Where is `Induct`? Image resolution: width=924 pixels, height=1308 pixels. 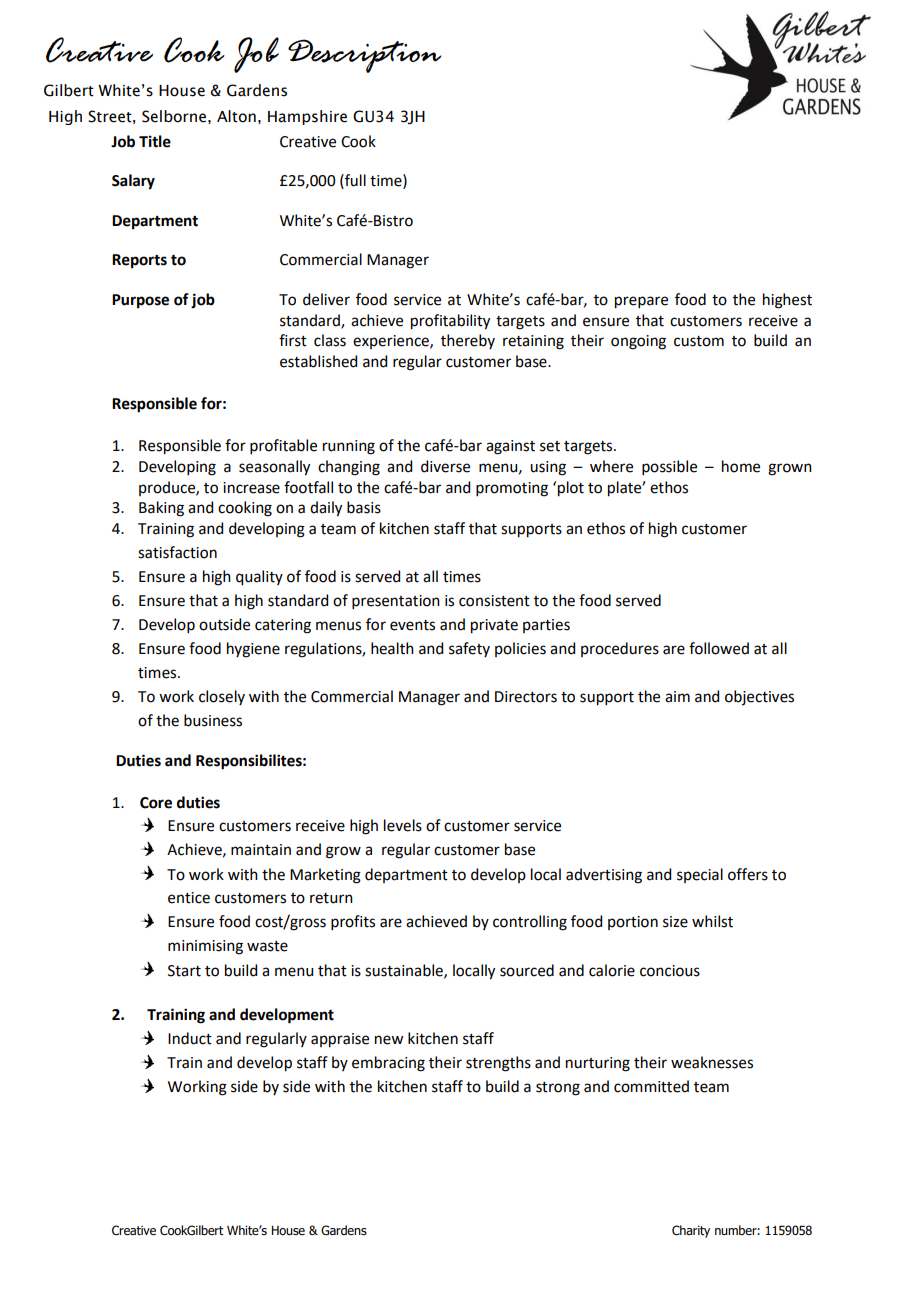
Induct is located at coordinates (190, 1038).
